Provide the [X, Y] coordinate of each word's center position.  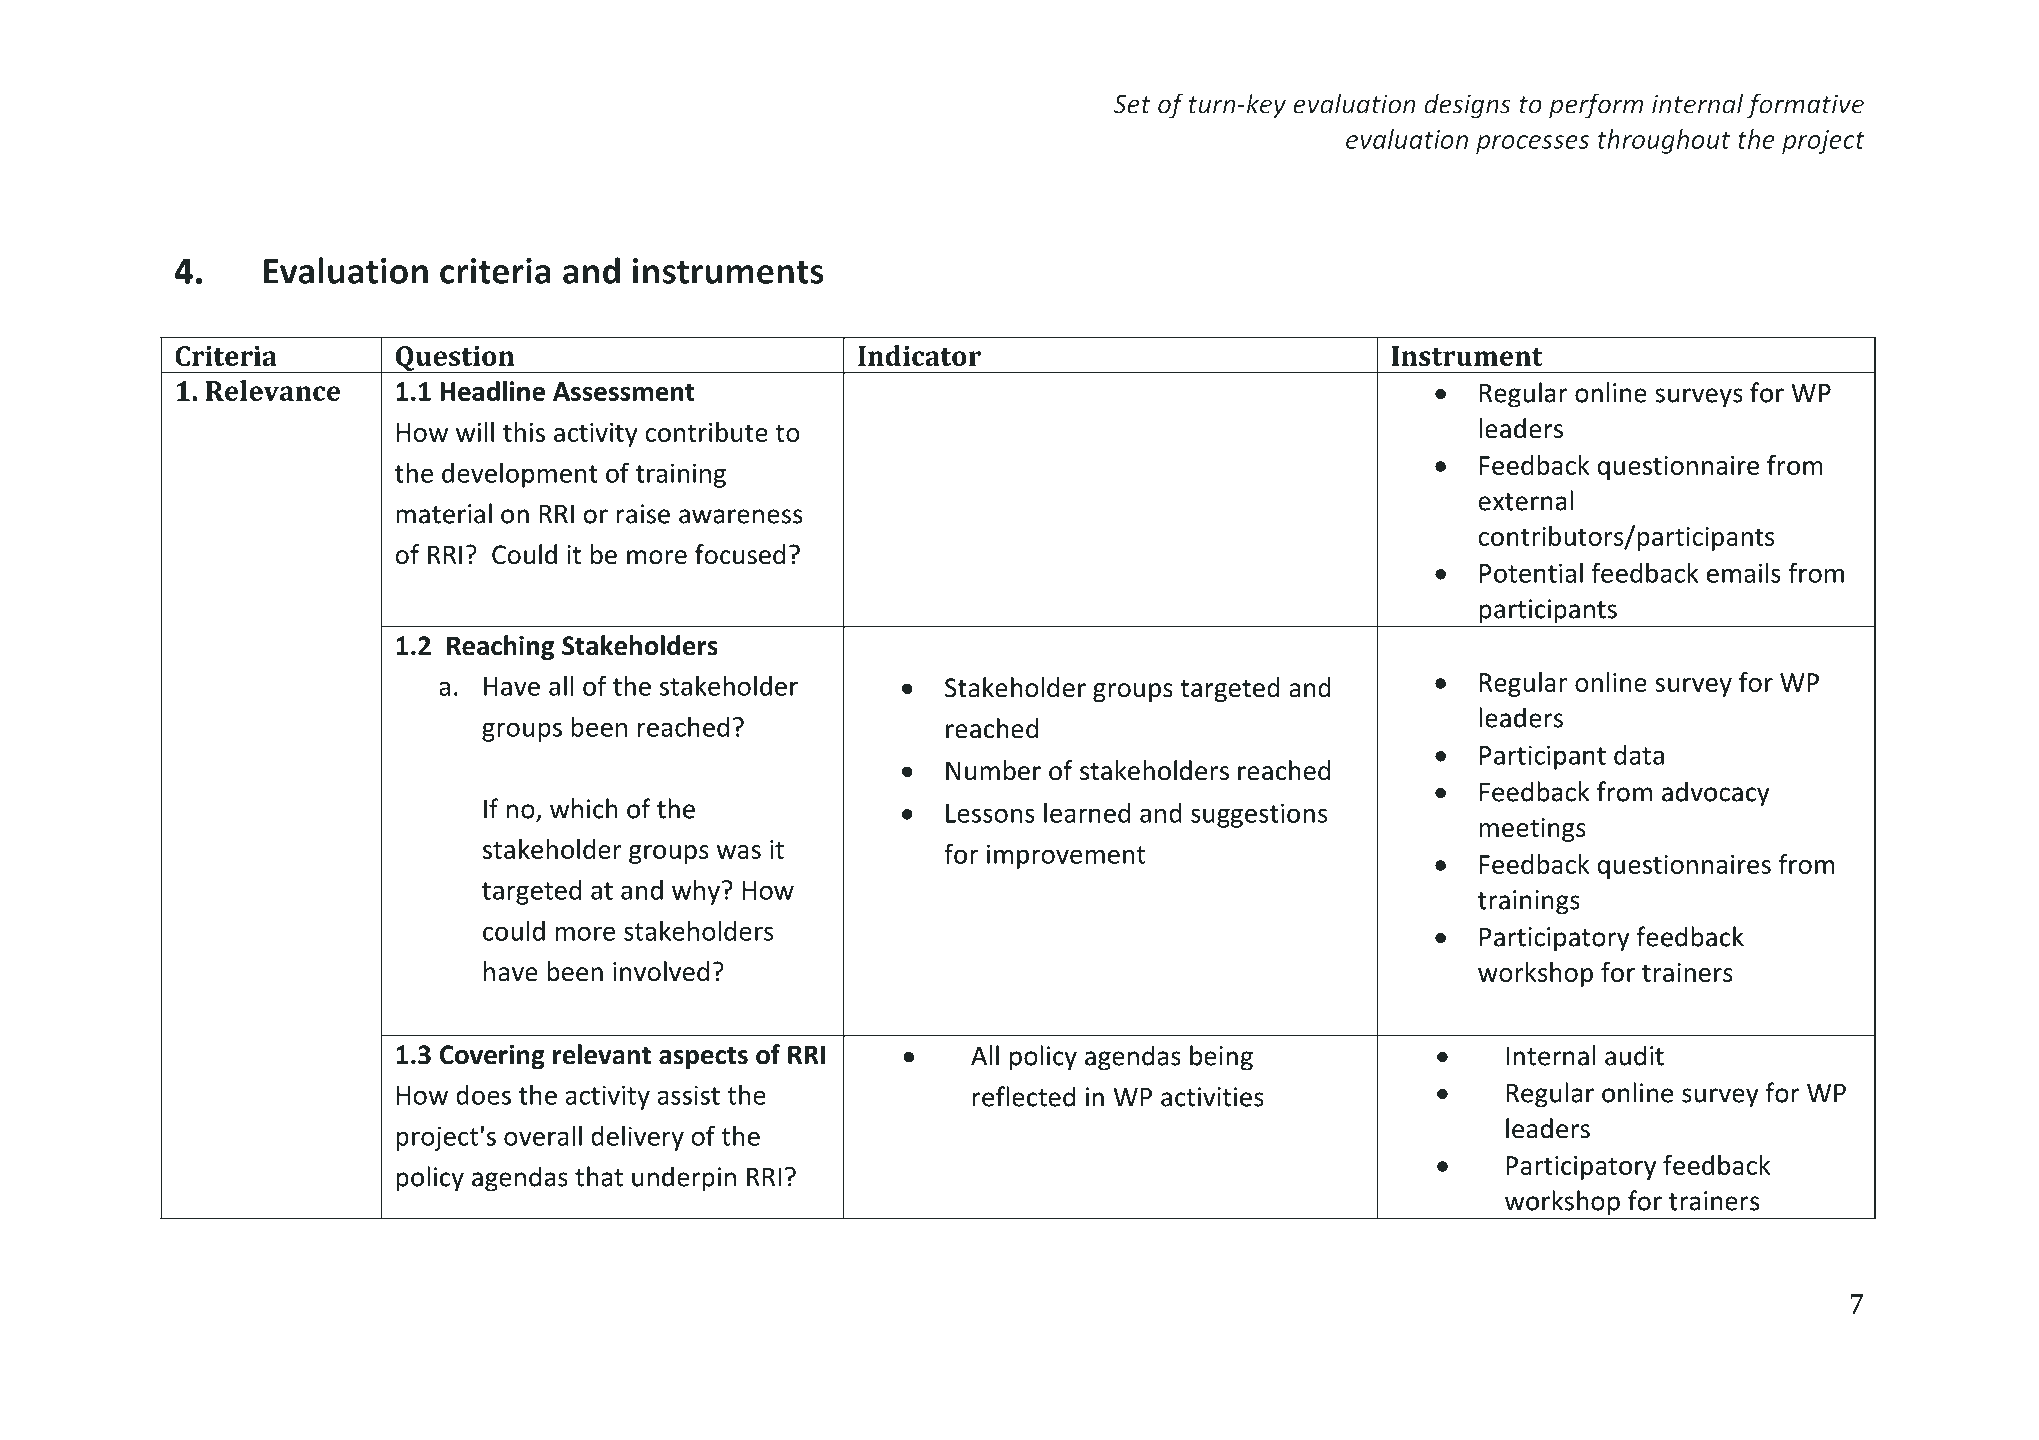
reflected [1024, 1096]
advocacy [1716, 794]
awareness [740, 516]
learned [1087, 812]
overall [543, 1135]
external [1526, 500]
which [583, 808]
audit [1634, 1055]
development [520, 475]
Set [1132, 104]
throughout [1664, 141]
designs [1468, 106]
